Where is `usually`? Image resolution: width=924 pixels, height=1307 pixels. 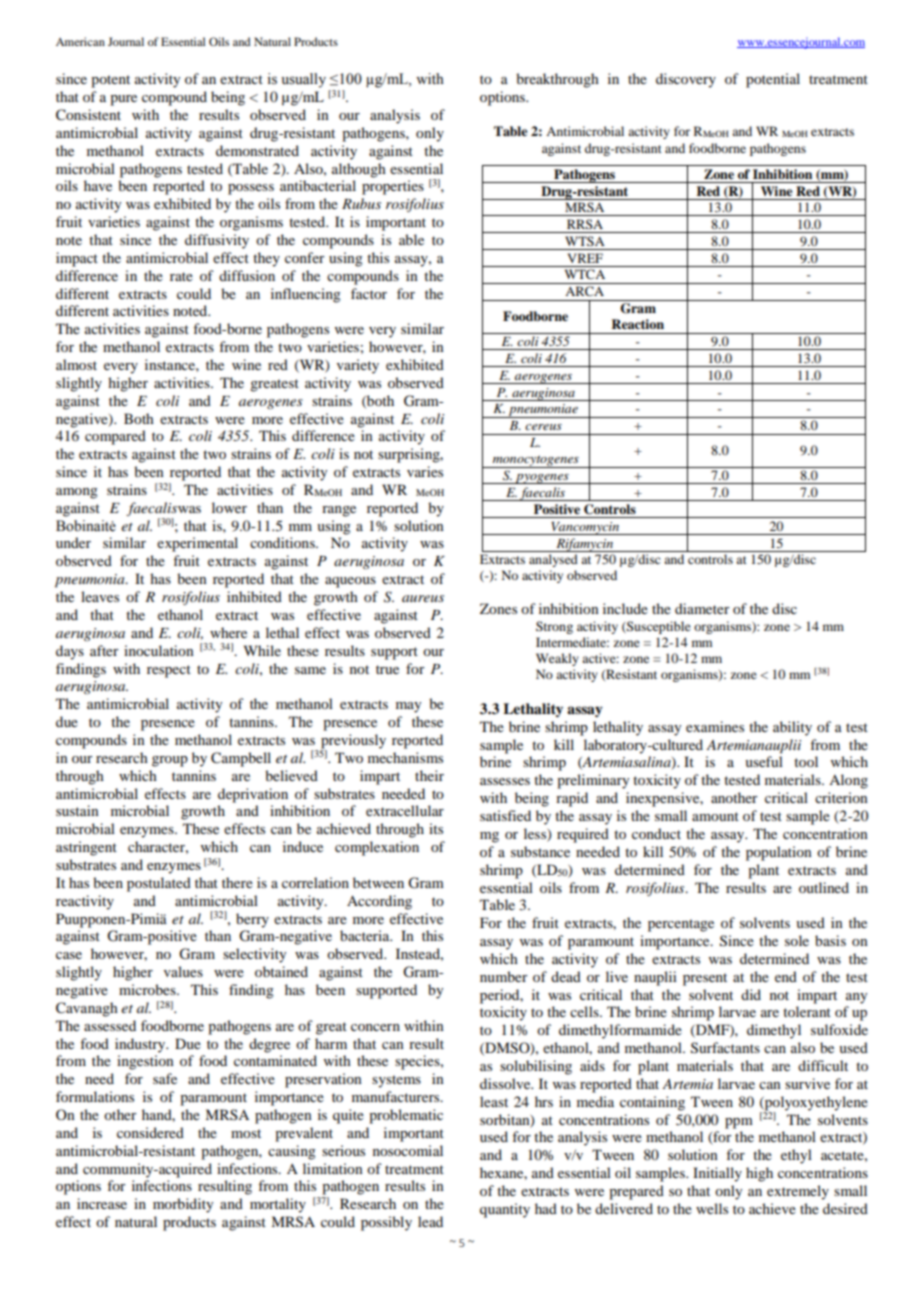 usually is located at coordinates (303, 80).
